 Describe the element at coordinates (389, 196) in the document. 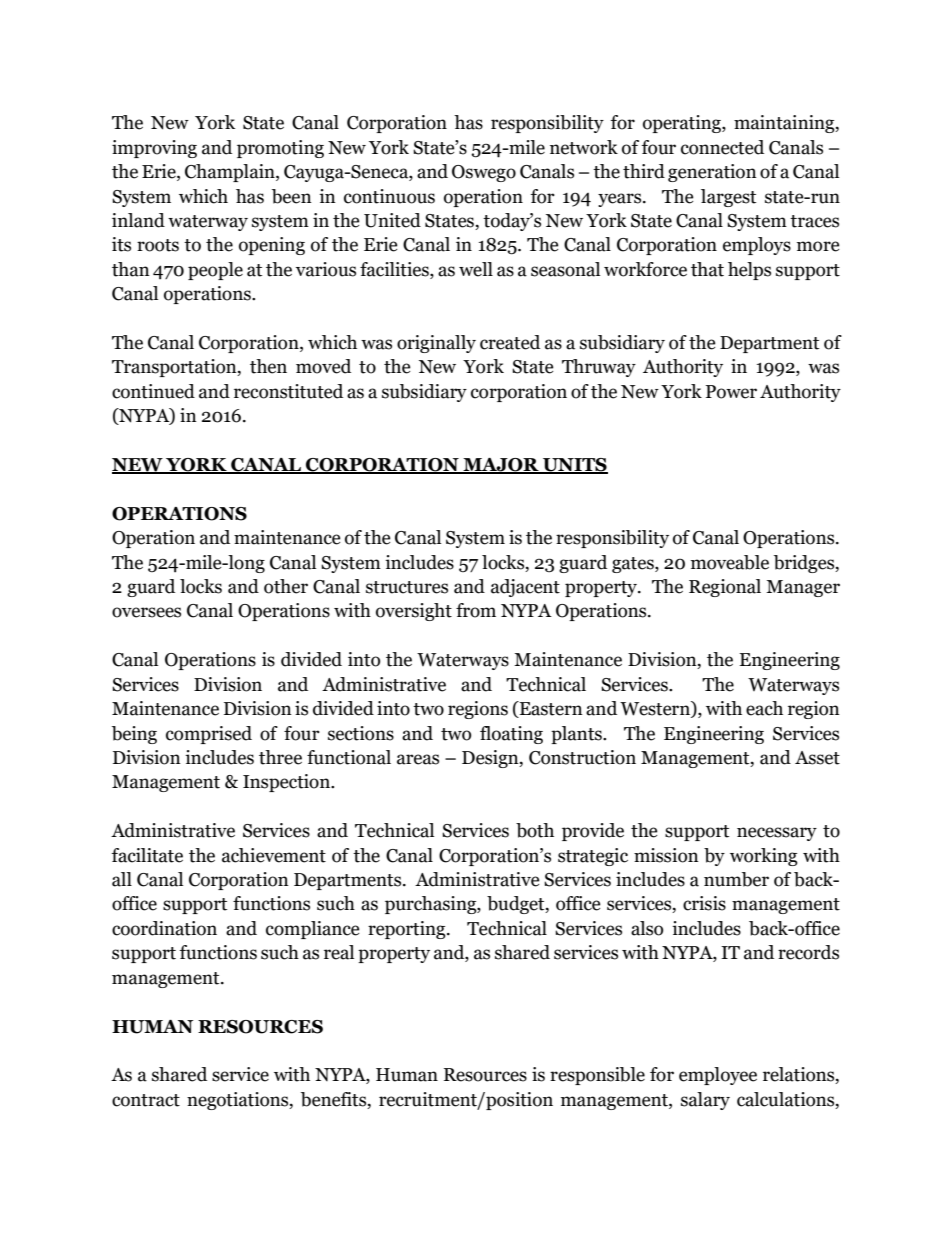

I see `continuous` at that location.
